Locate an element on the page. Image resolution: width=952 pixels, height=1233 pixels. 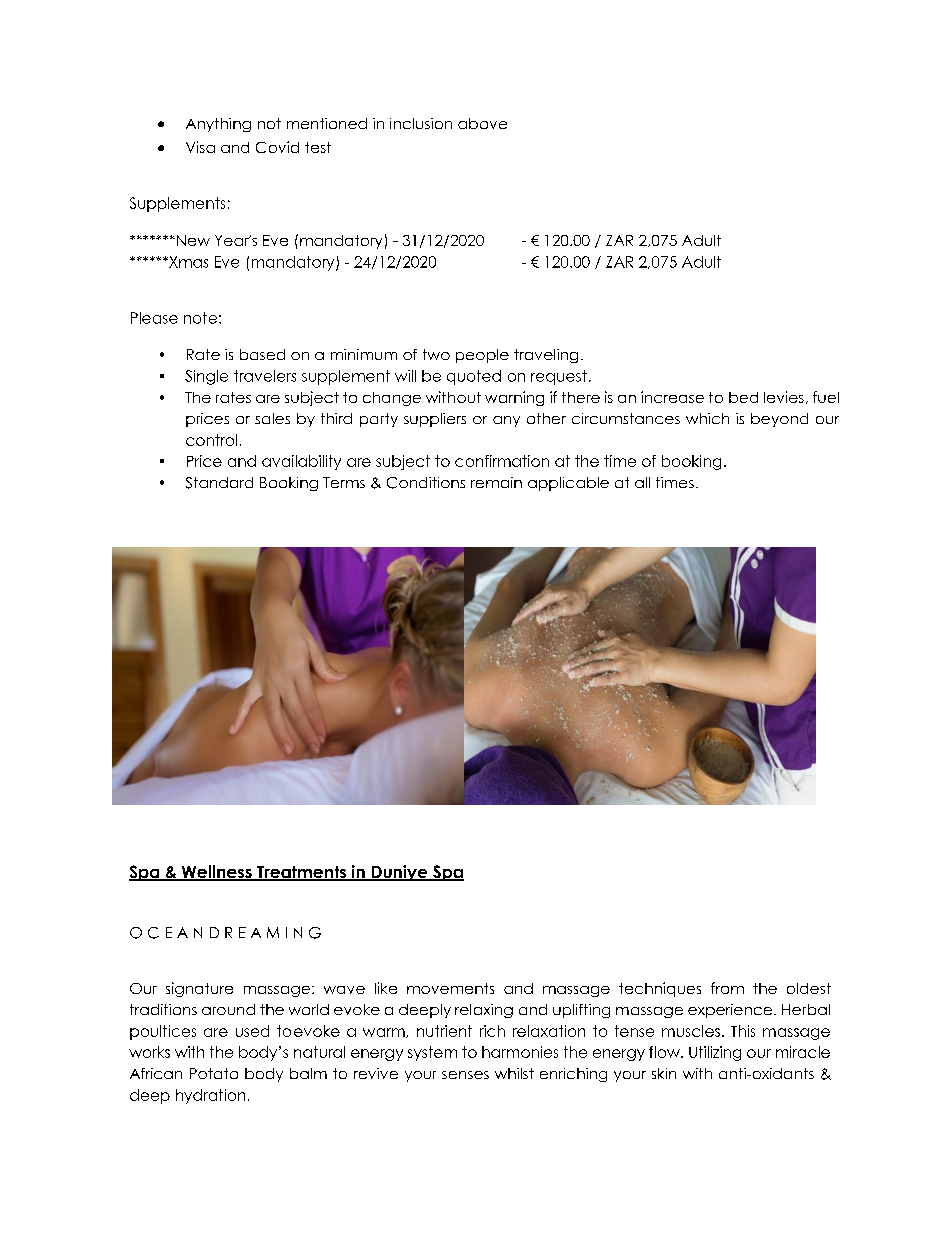
remain is located at coordinates (496, 482).
